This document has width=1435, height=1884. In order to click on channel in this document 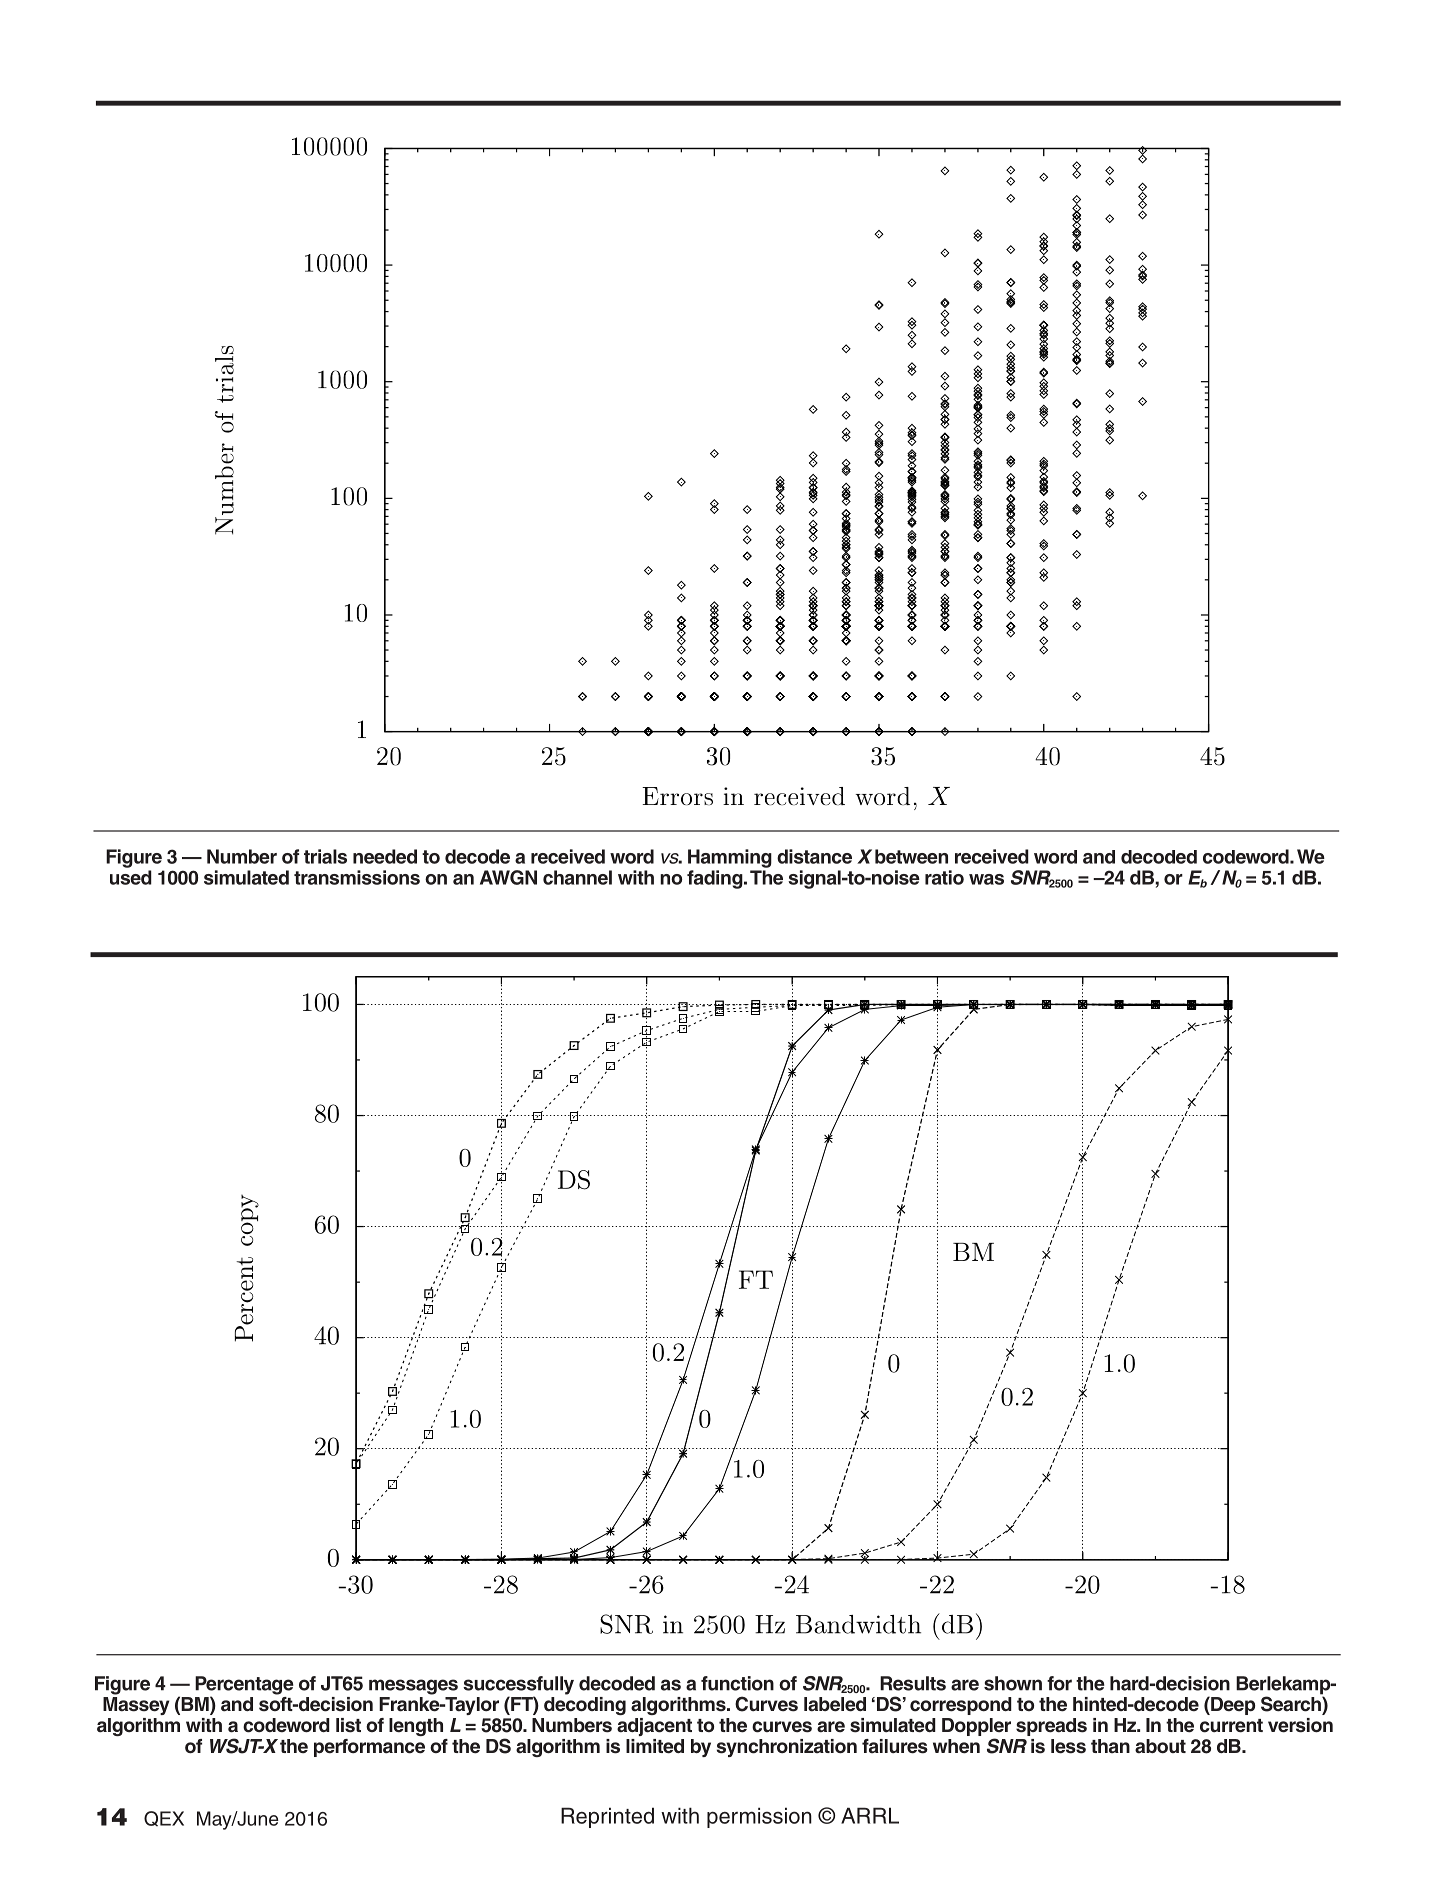, I will do `click(577, 877)`.
